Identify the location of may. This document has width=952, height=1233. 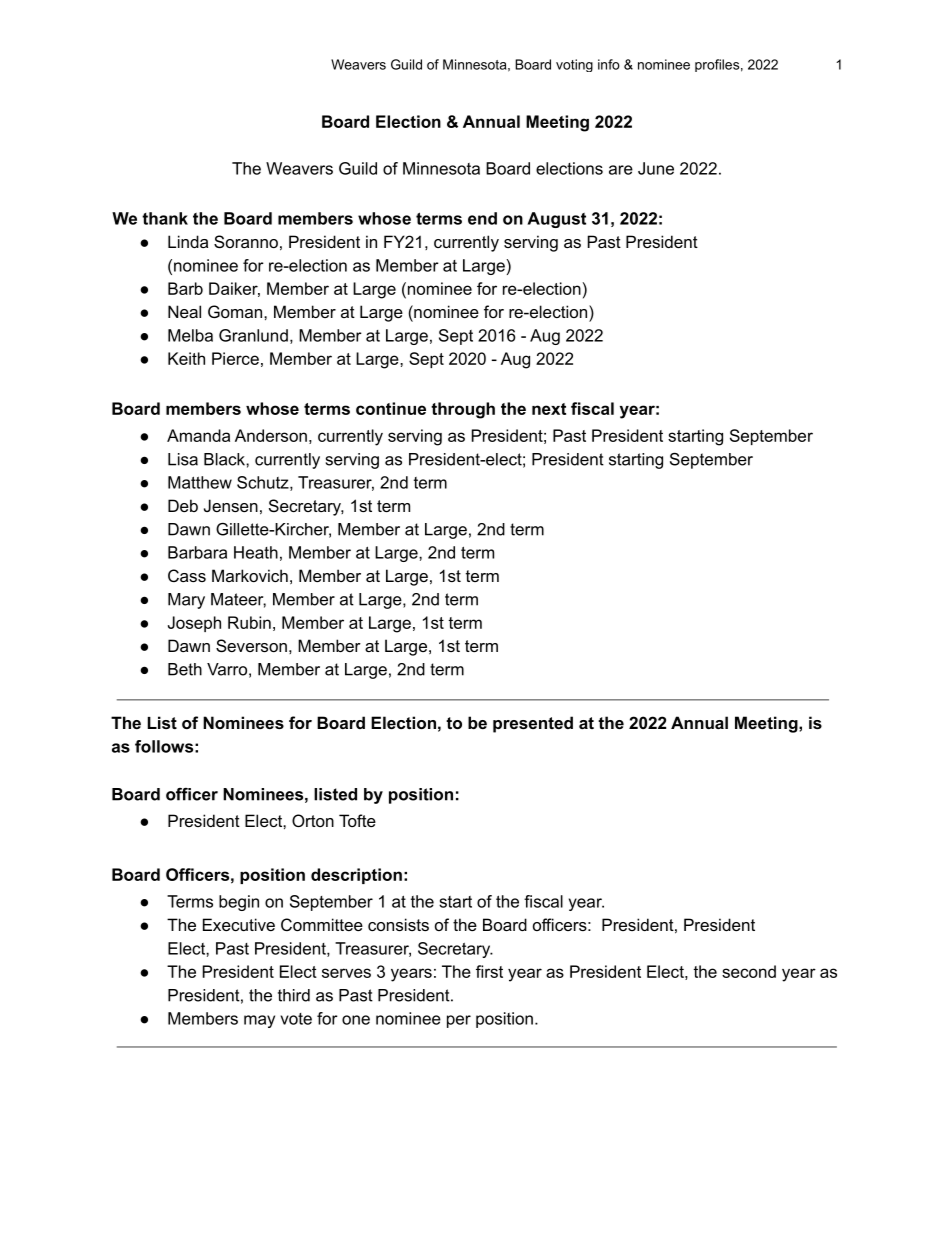
(259, 1021).
